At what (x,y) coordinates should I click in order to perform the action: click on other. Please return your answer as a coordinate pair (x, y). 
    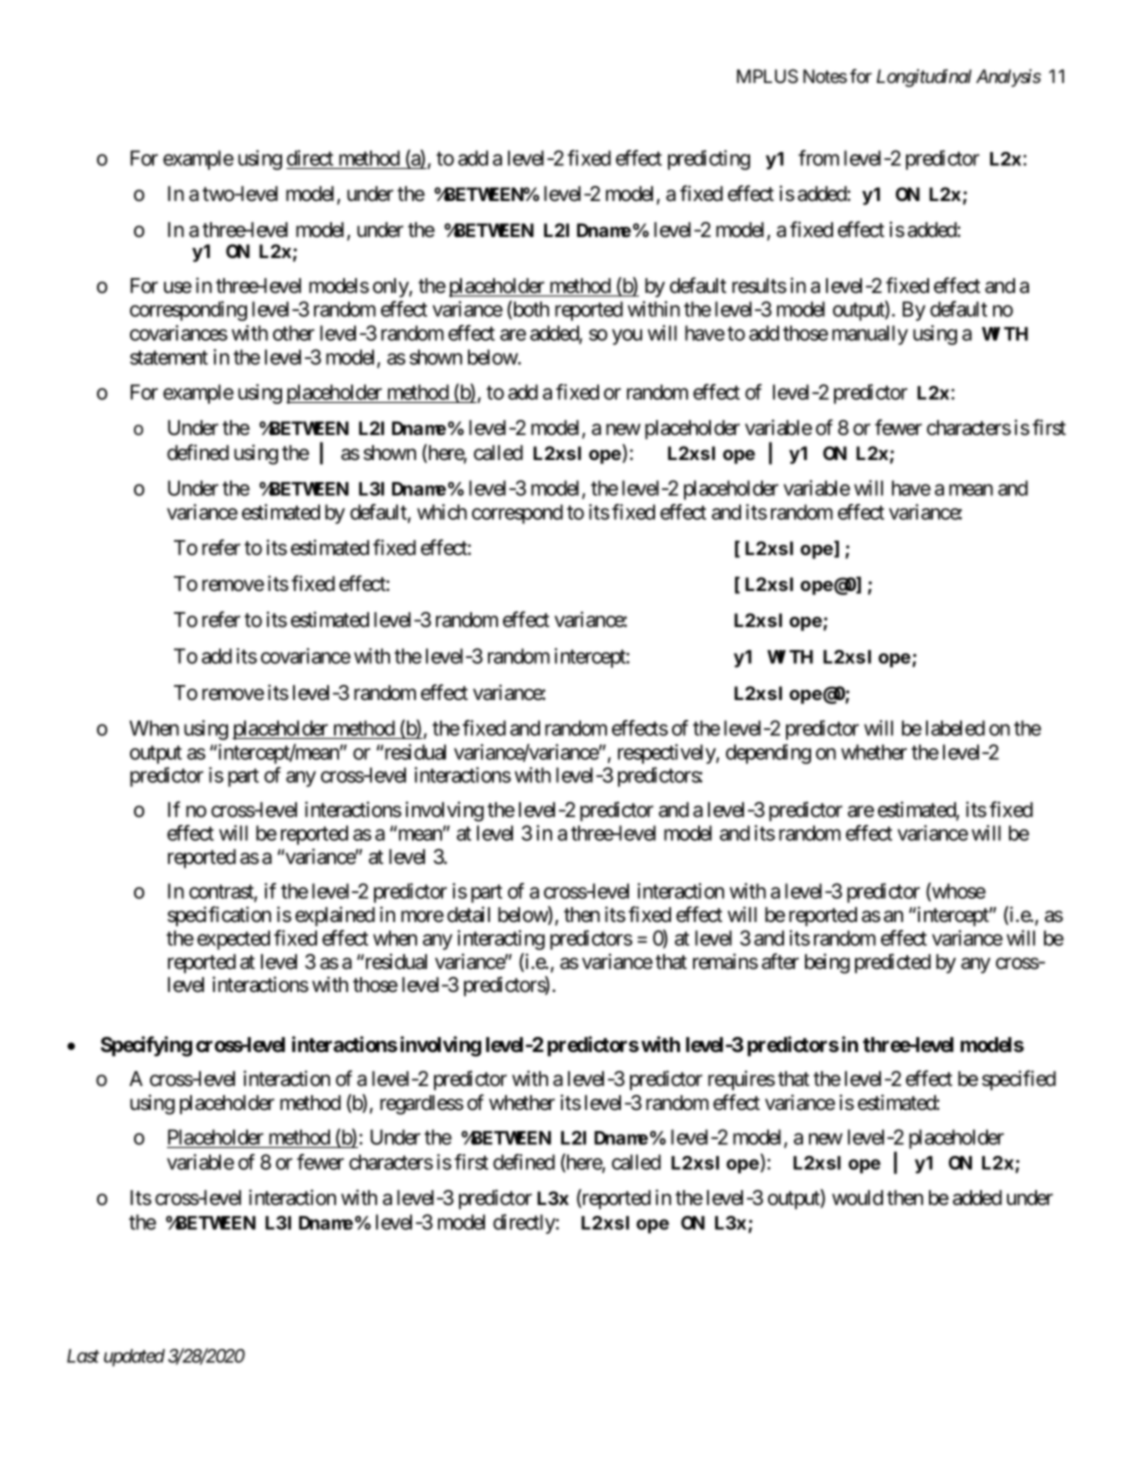
    Looking at the image, I should click on (294, 333).
